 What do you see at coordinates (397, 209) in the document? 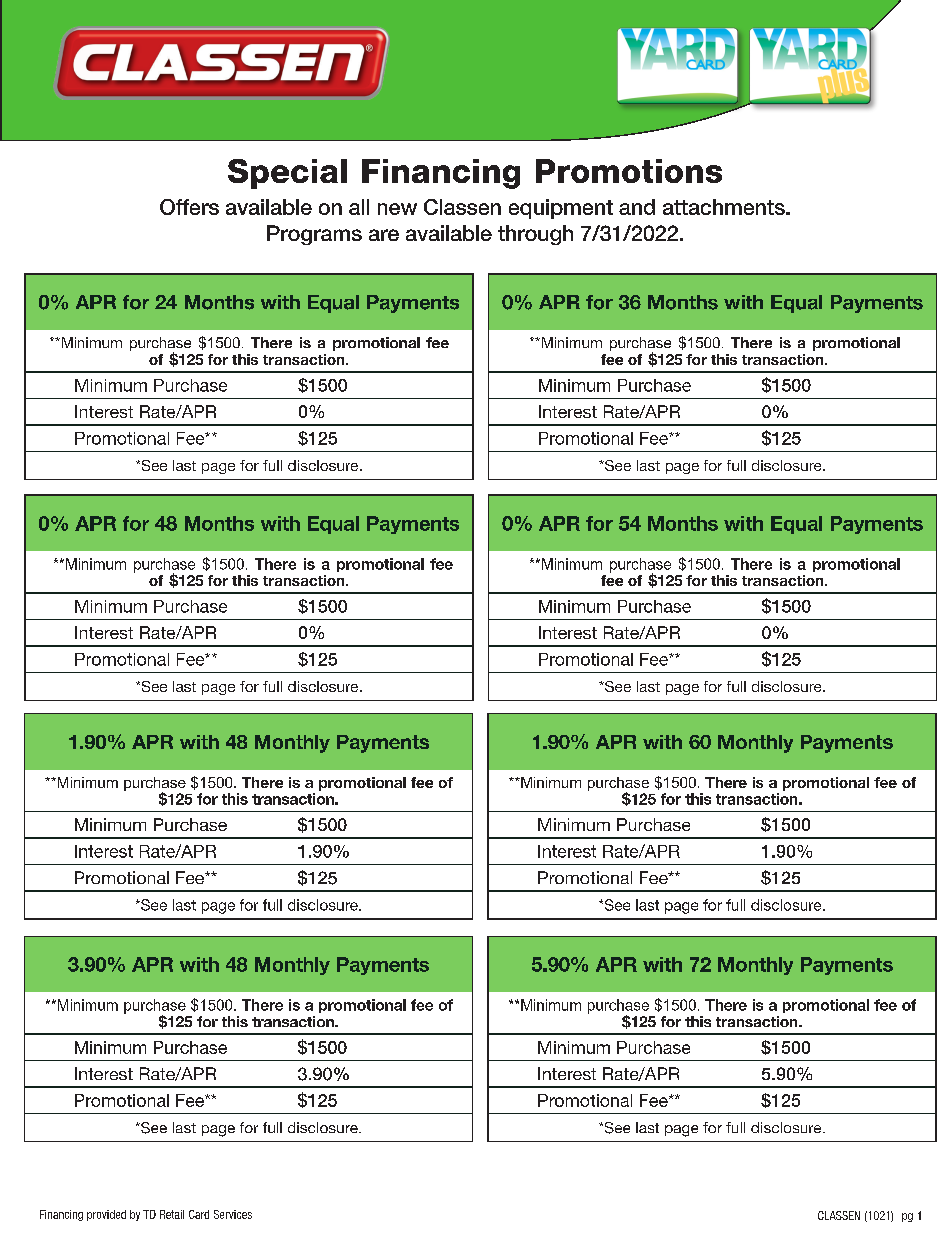
I see `new` at bounding box center [397, 209].
